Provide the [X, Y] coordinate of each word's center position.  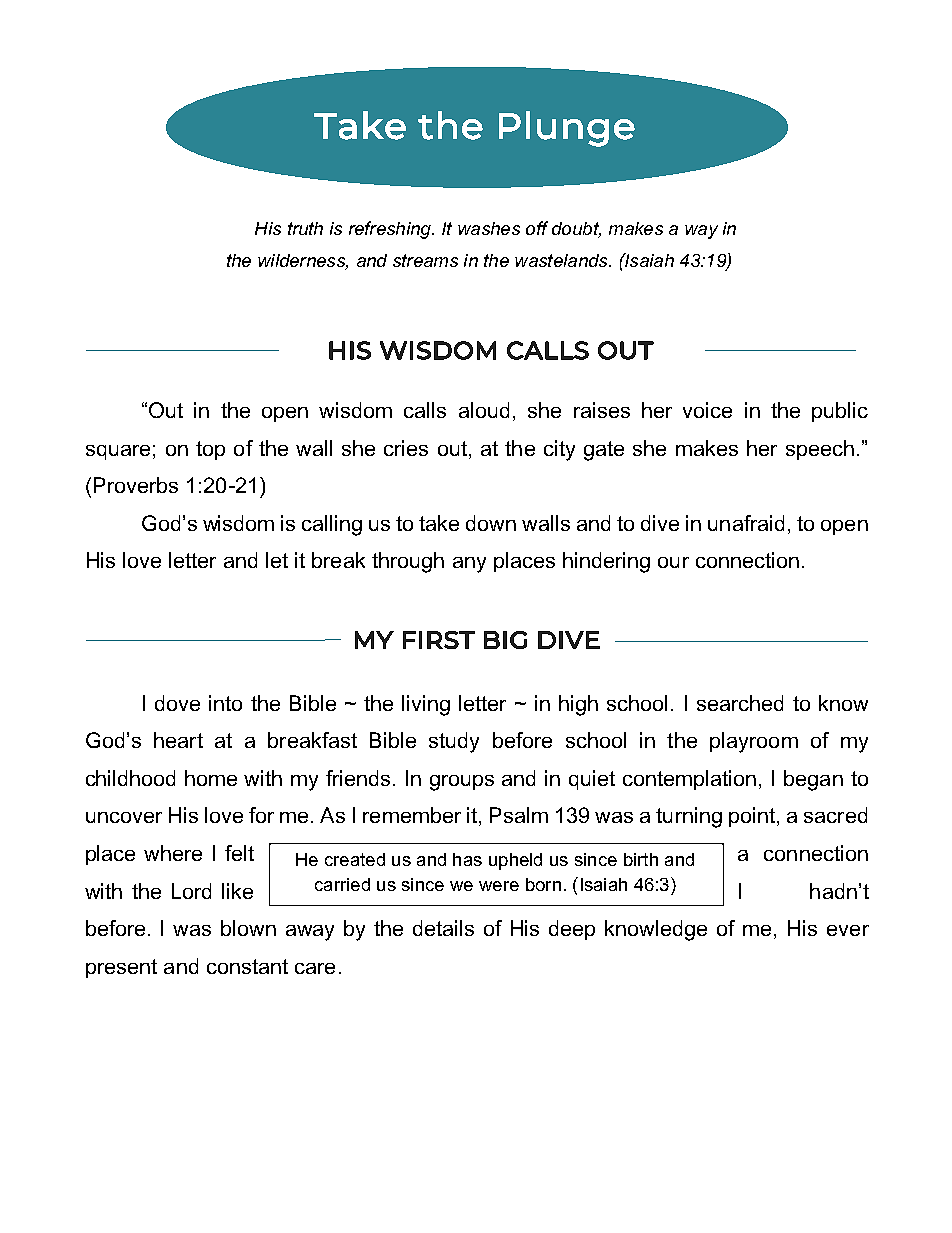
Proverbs [136, 485]
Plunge [567, 129]
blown [248, 928]
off [537, 228]
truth [305, 228]
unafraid [746, 523]
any [469, 565]
